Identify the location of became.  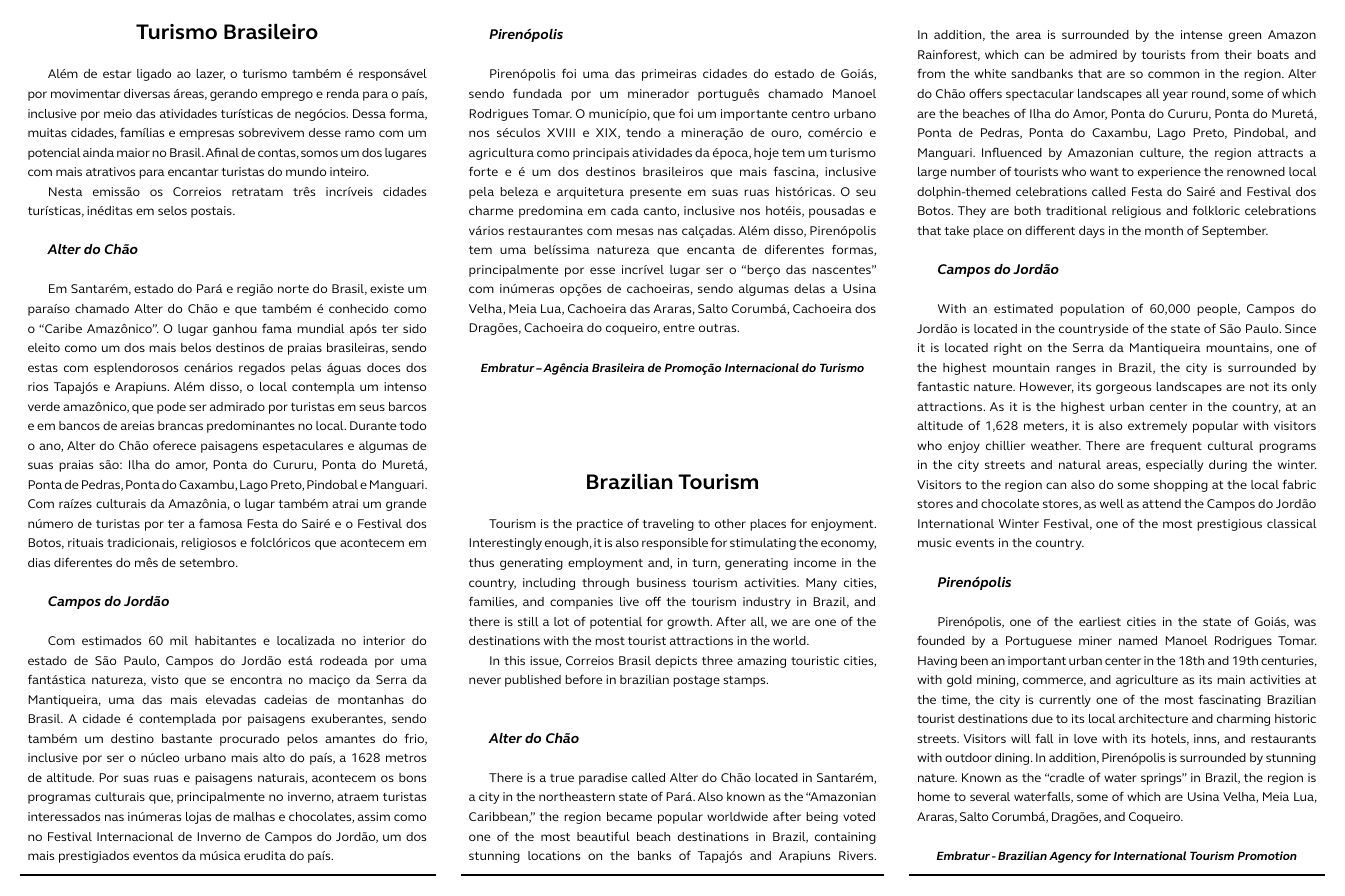
(629, 816).
